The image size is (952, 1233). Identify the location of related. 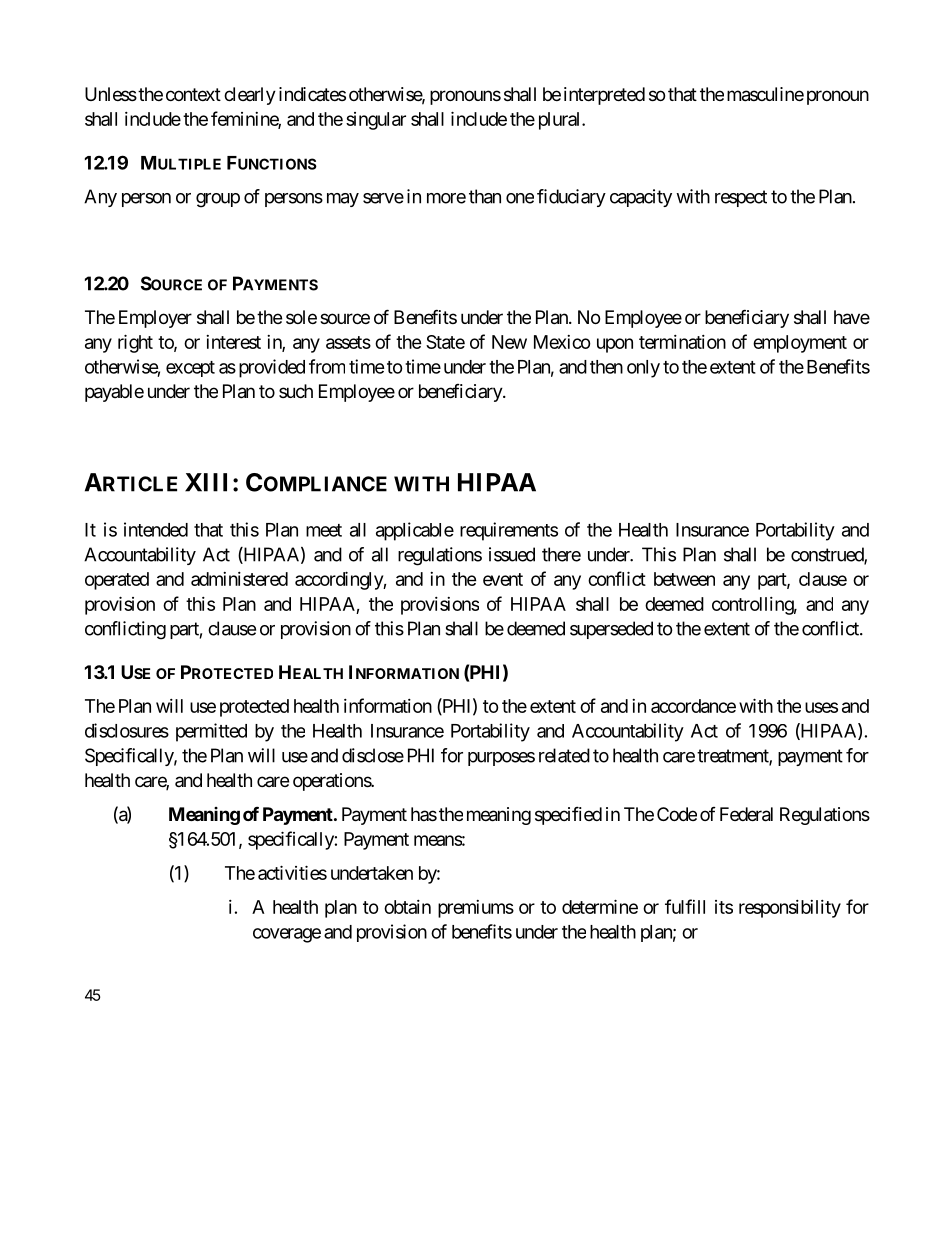
(564, 755).
